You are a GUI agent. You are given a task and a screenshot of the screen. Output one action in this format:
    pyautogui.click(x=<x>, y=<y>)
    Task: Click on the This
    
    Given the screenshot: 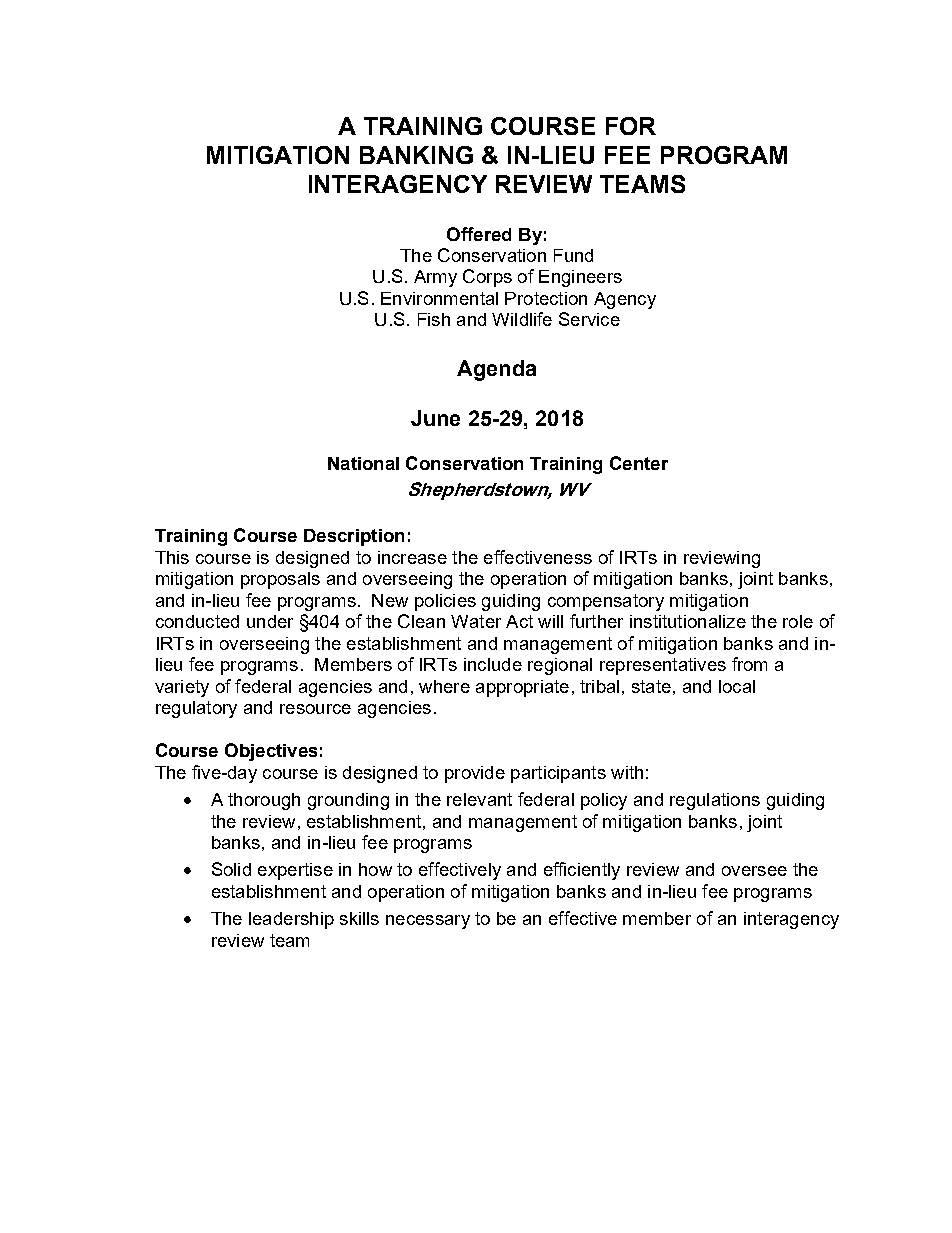 What is the action you would take?
    pyautogui.click(x=172, y=557)
